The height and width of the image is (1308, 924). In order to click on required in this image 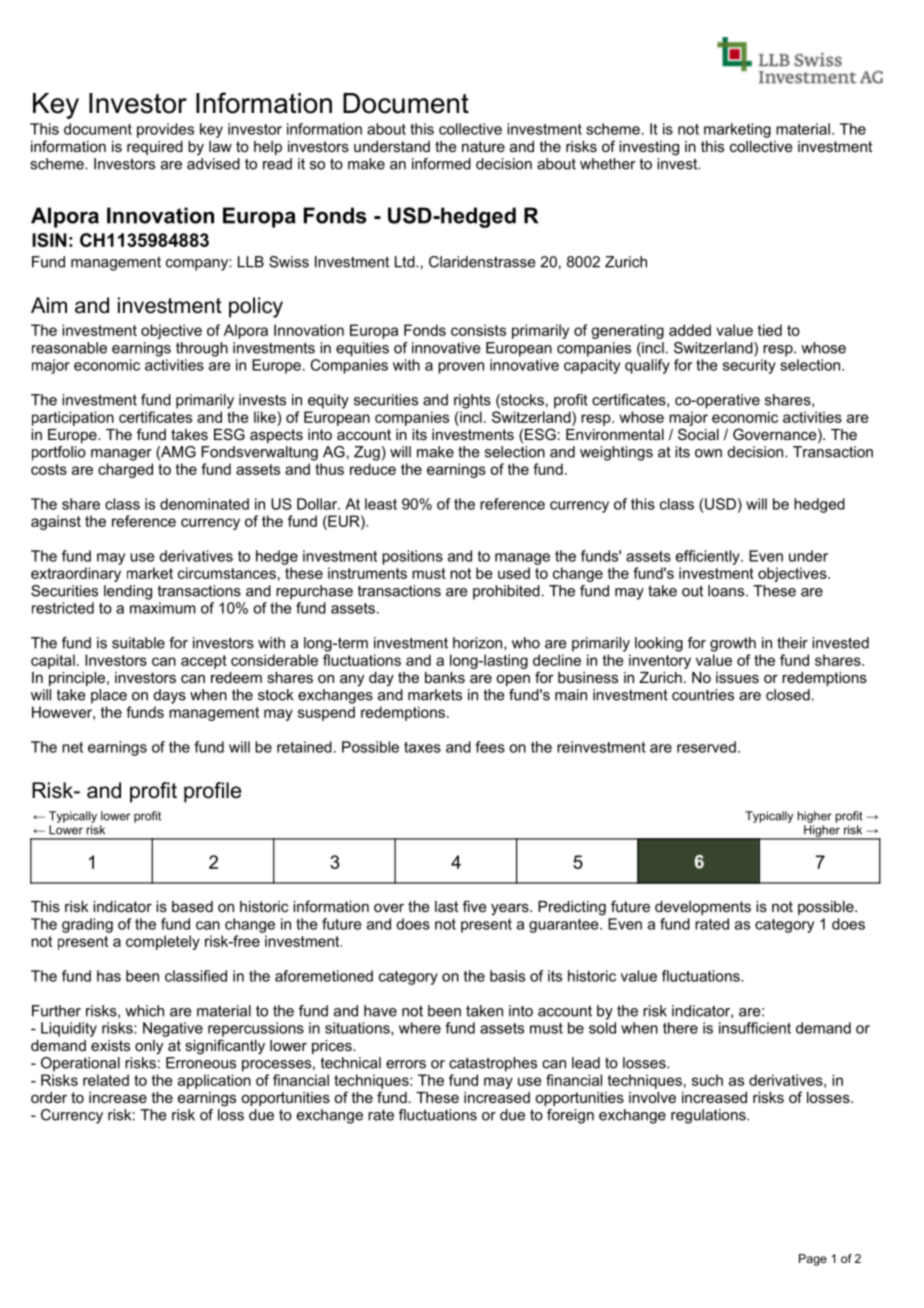, I will do `click(155, 148)`.
